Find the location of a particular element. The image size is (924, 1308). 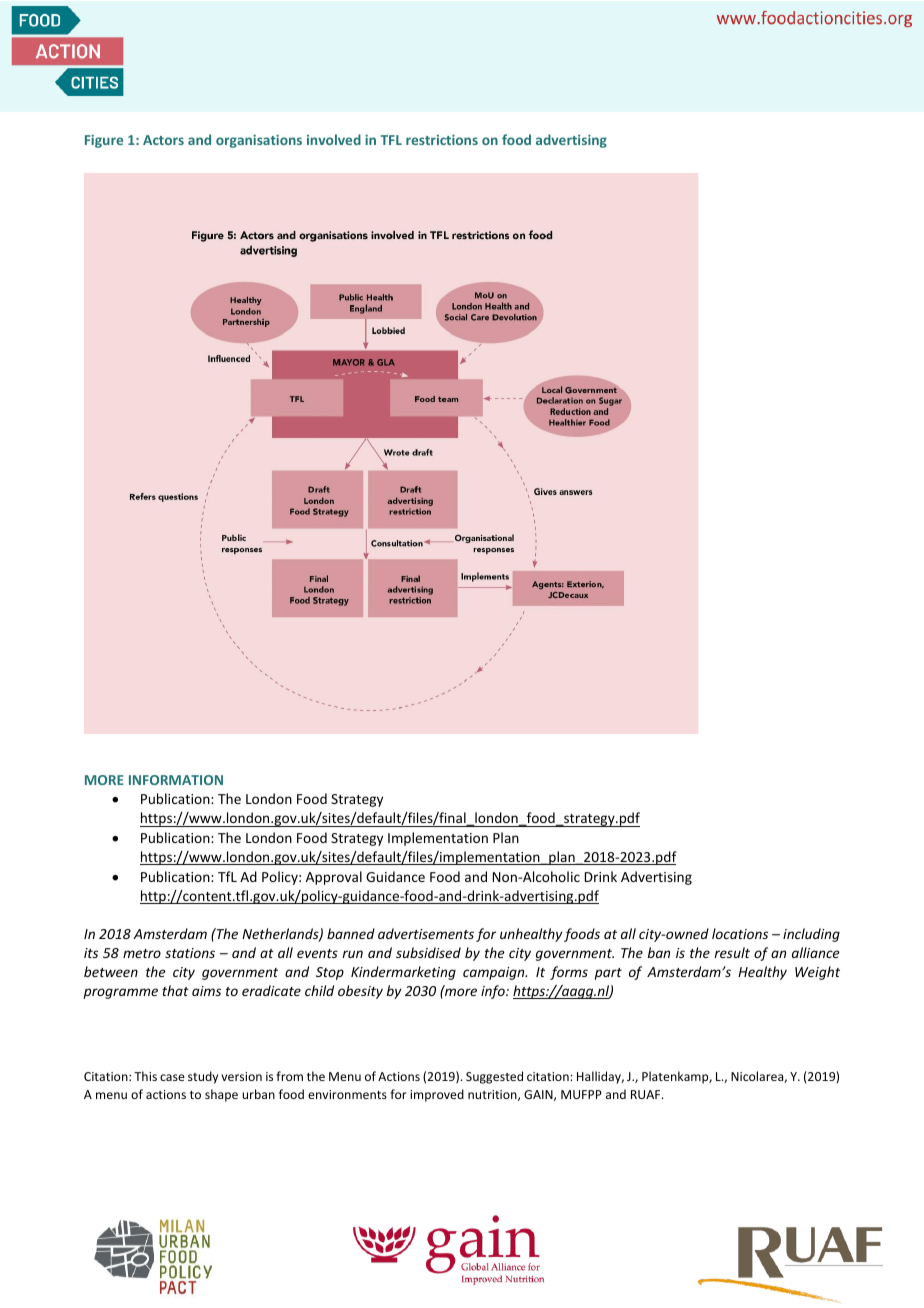

result is located at coordinates (732, 952).
